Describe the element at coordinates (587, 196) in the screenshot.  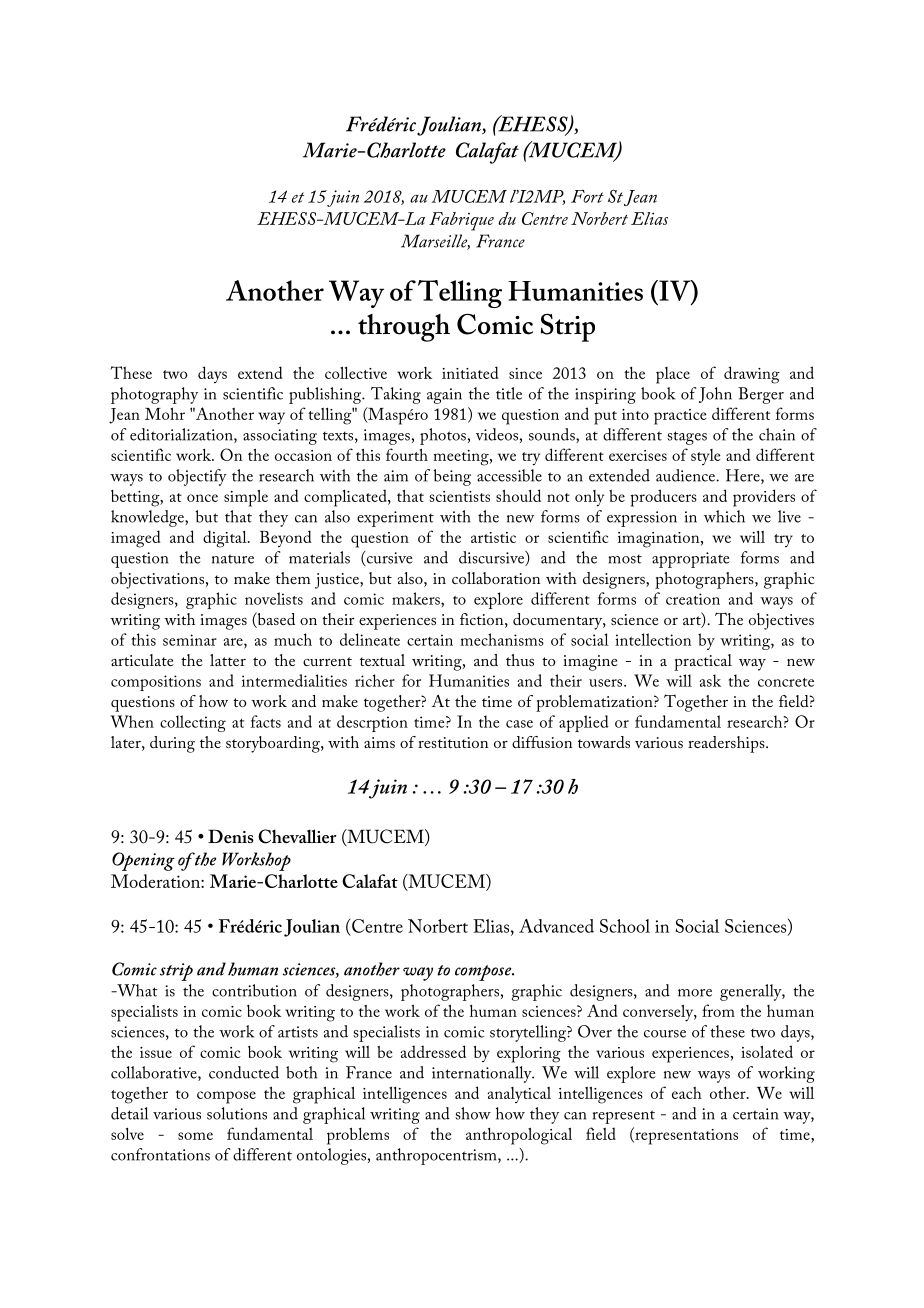
I see `Fort` at that location.
